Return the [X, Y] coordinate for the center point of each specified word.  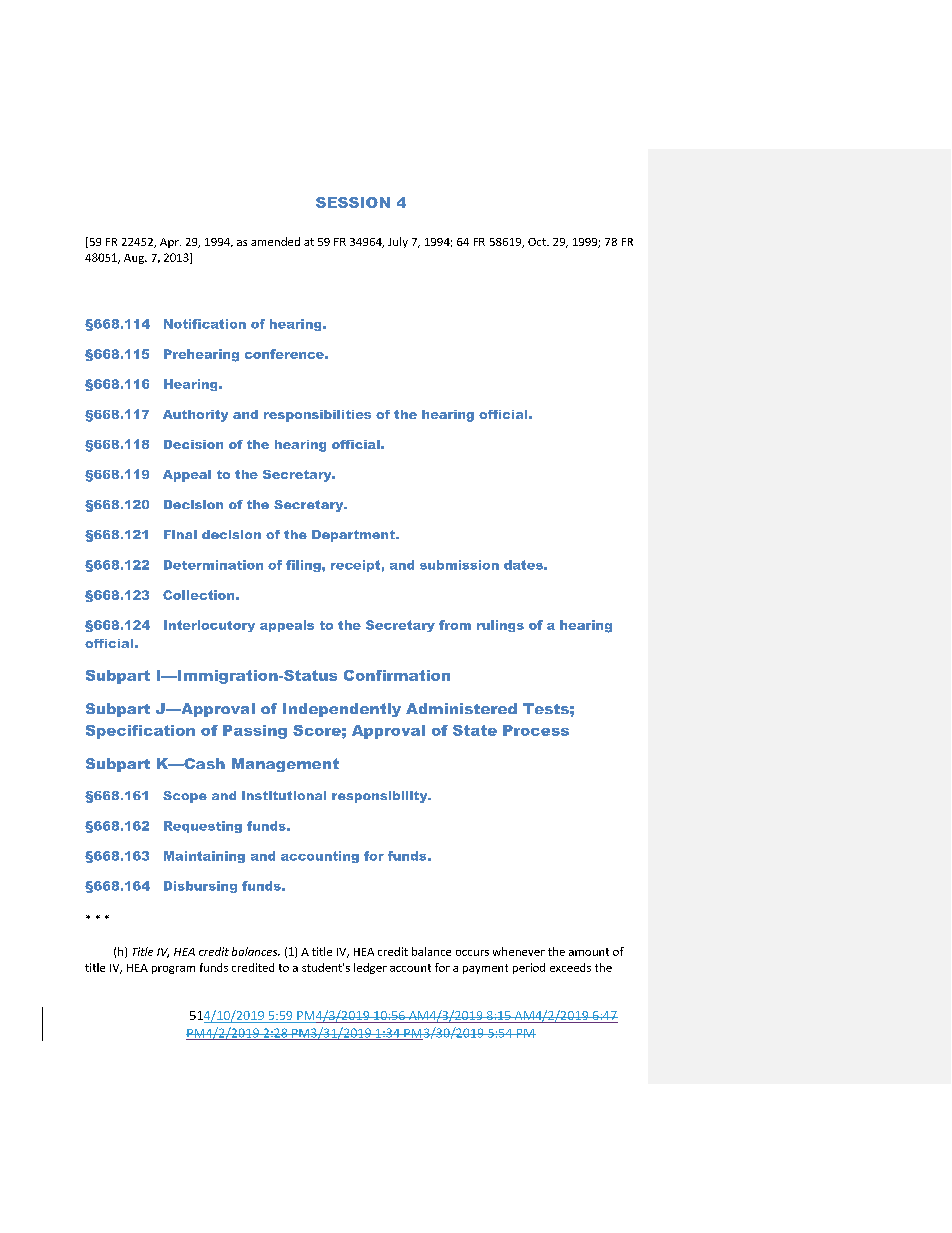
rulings [500, 626]
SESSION [353, 202]
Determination [213, 565]
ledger [370, 968]
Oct [538, 242]
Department [354, 536]
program [173, 970]
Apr [170, 243]
